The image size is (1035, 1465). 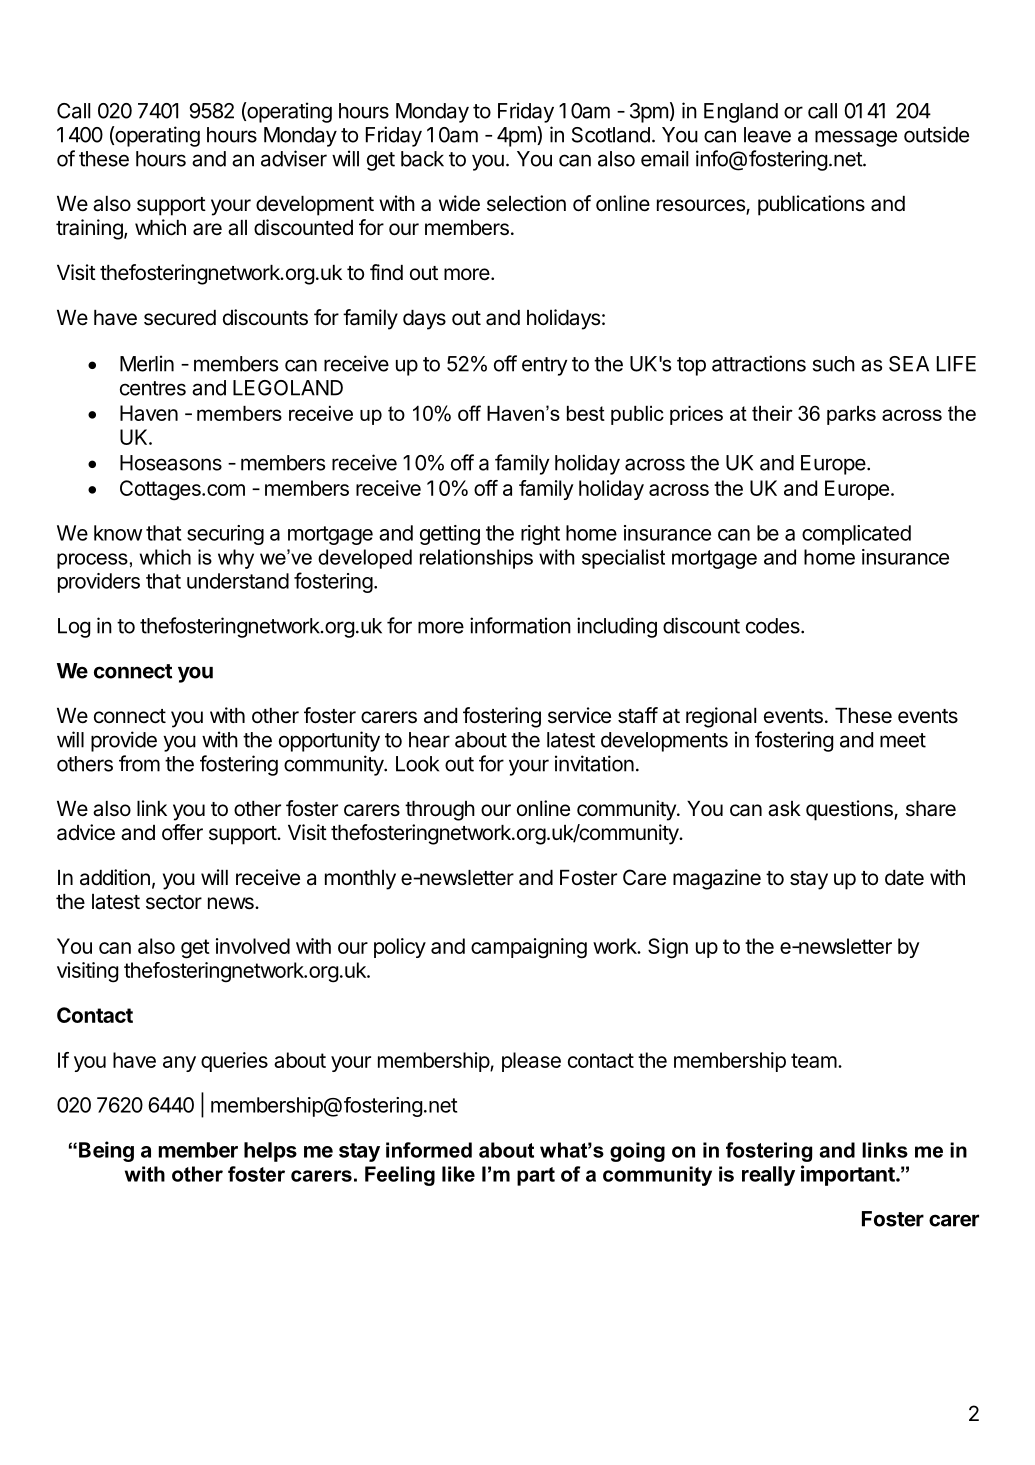 What do you see at coordinates (617, 627) in the screenshot?
I see `including` at bounding box center [617, 627].
